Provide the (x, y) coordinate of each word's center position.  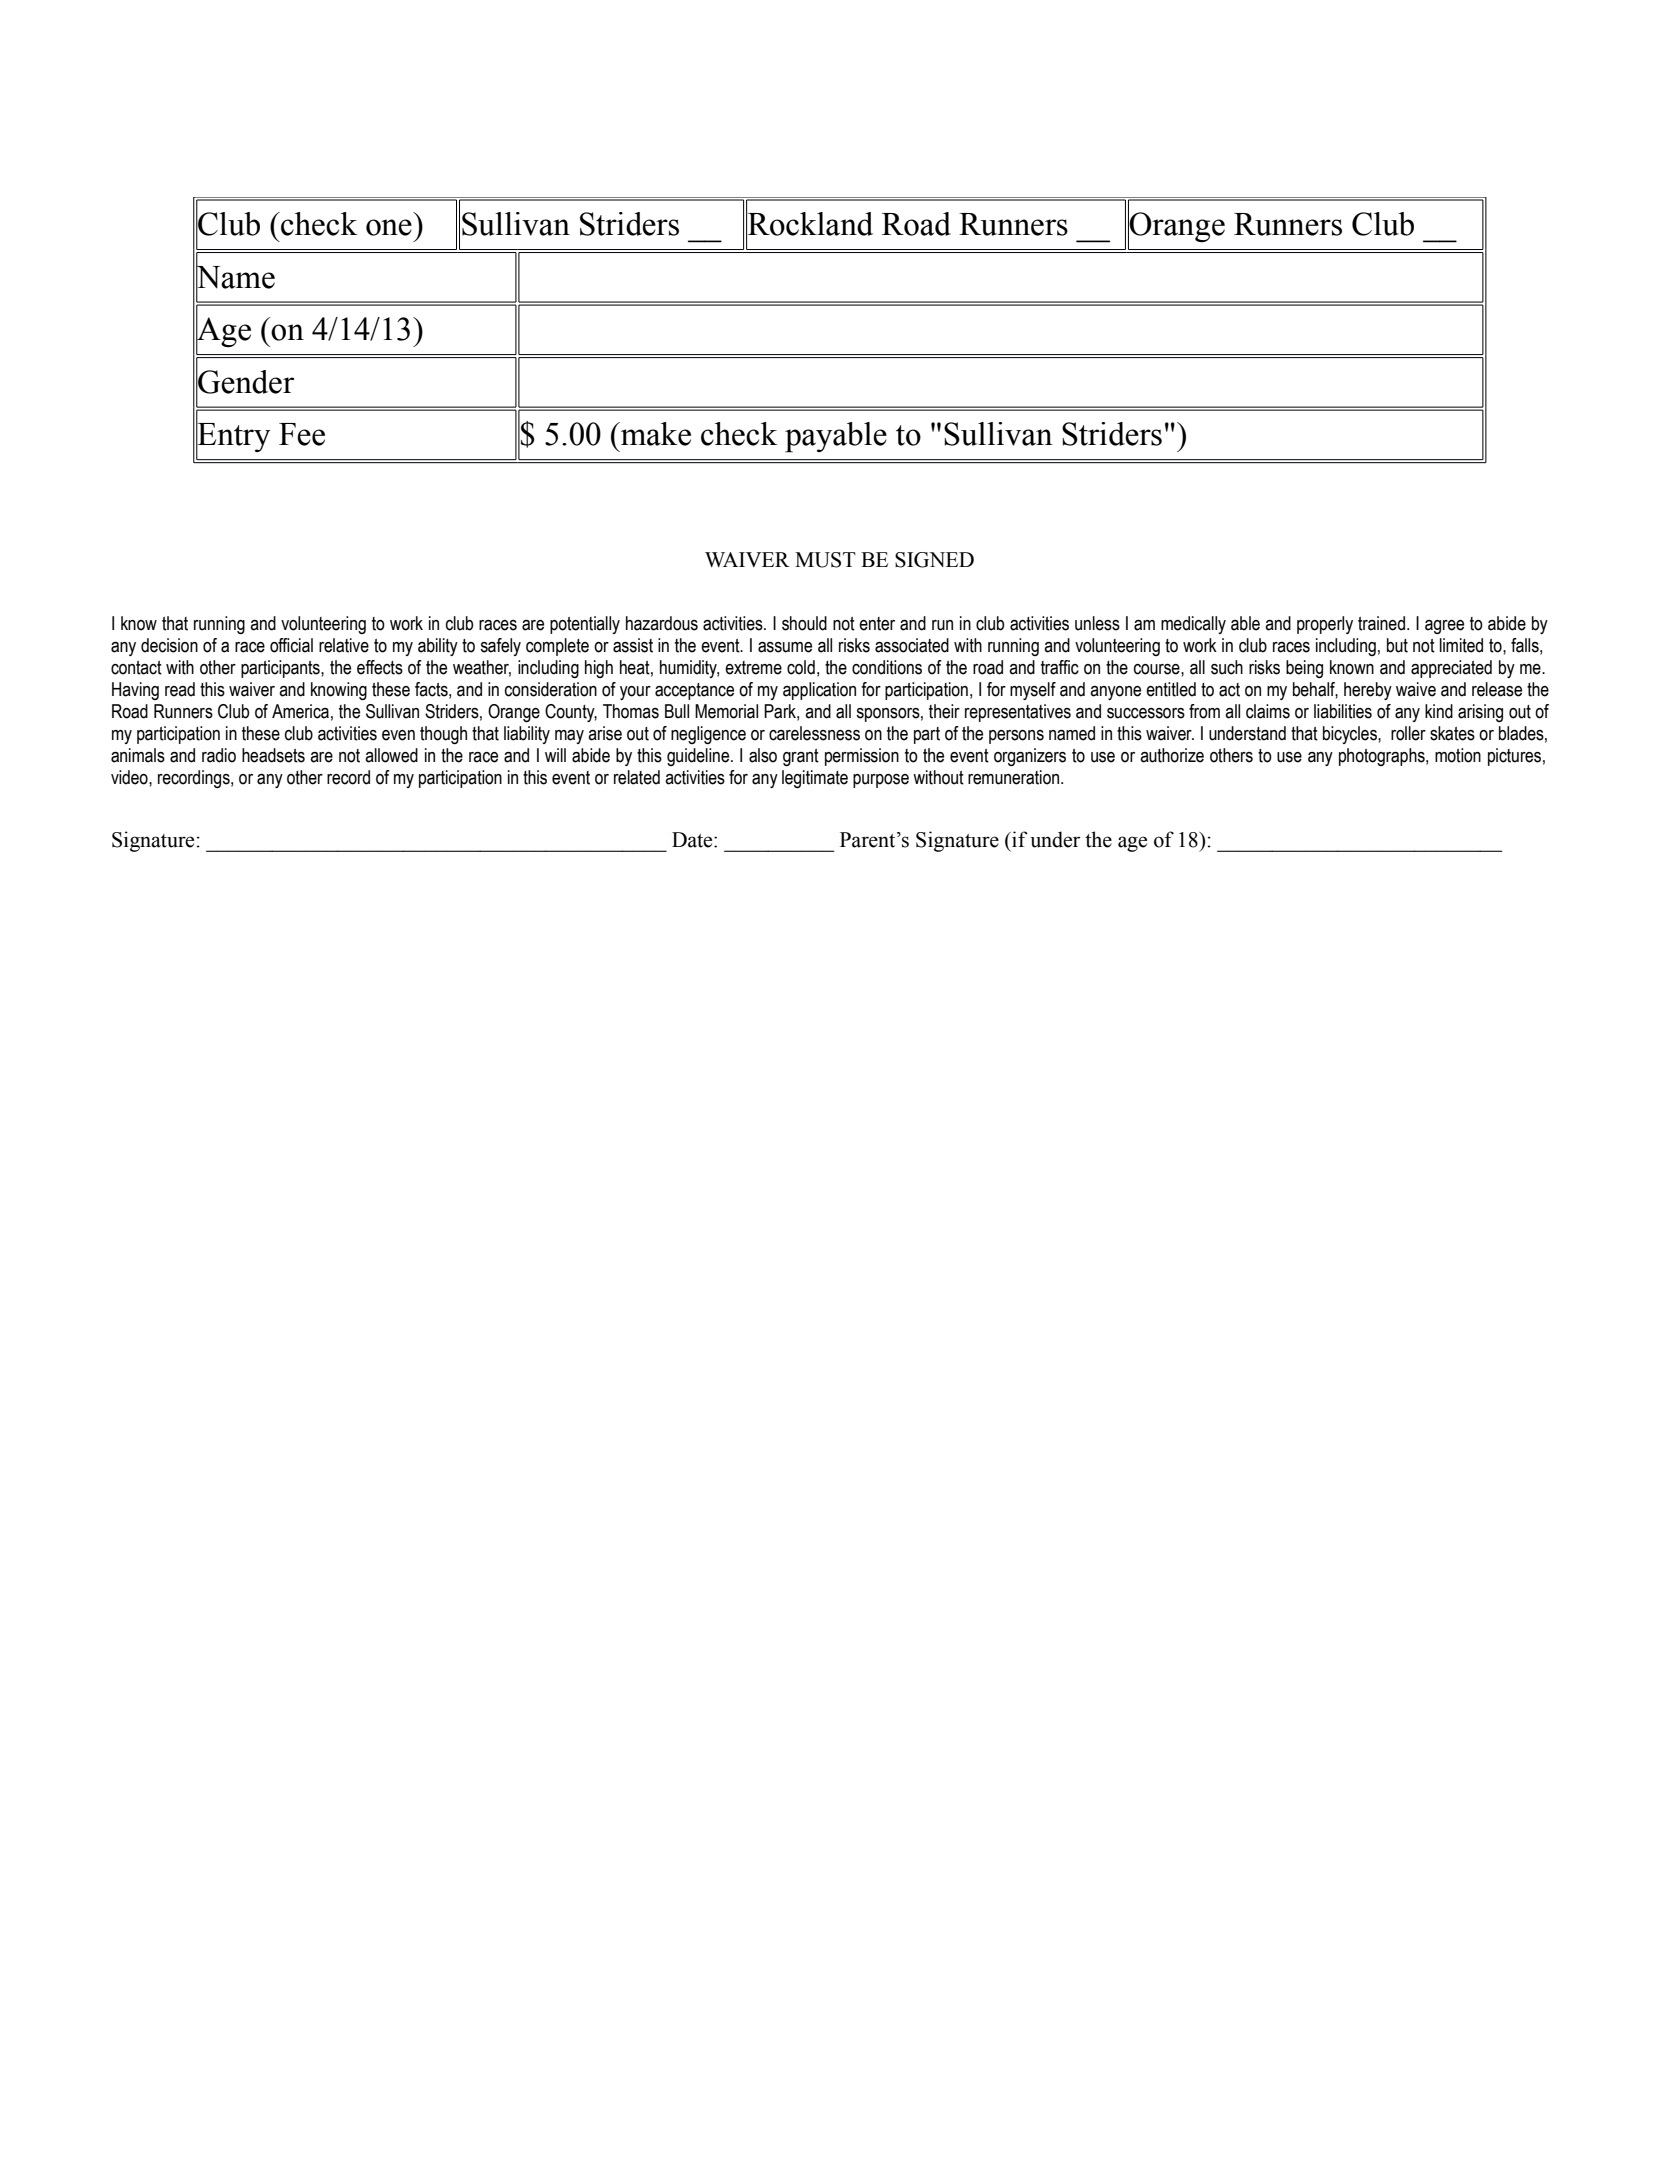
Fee (302, 434)
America (300, 711)
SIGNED (934, 560)
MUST (825, 560)
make (655, 434)
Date (693, 840)
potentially (585, 625)
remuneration (1015, 777)
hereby (1368, 691)
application (819, 691)
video (130, 777)
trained (1381, 623)
